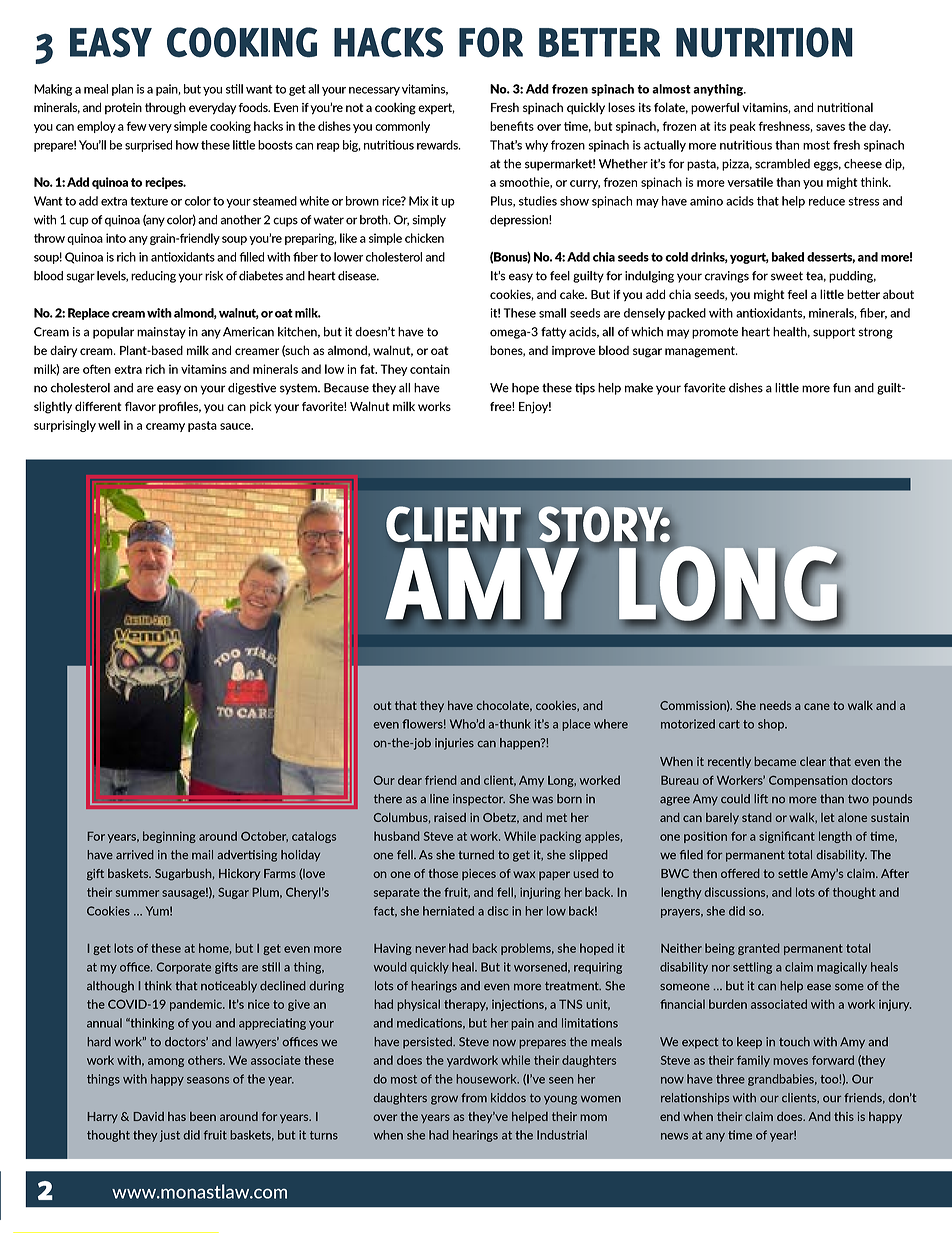 This screenshot has height=1233, width=952. Describe the element at coordinates (161, 333) in the screenshot. I see `mainstay` at that location.
